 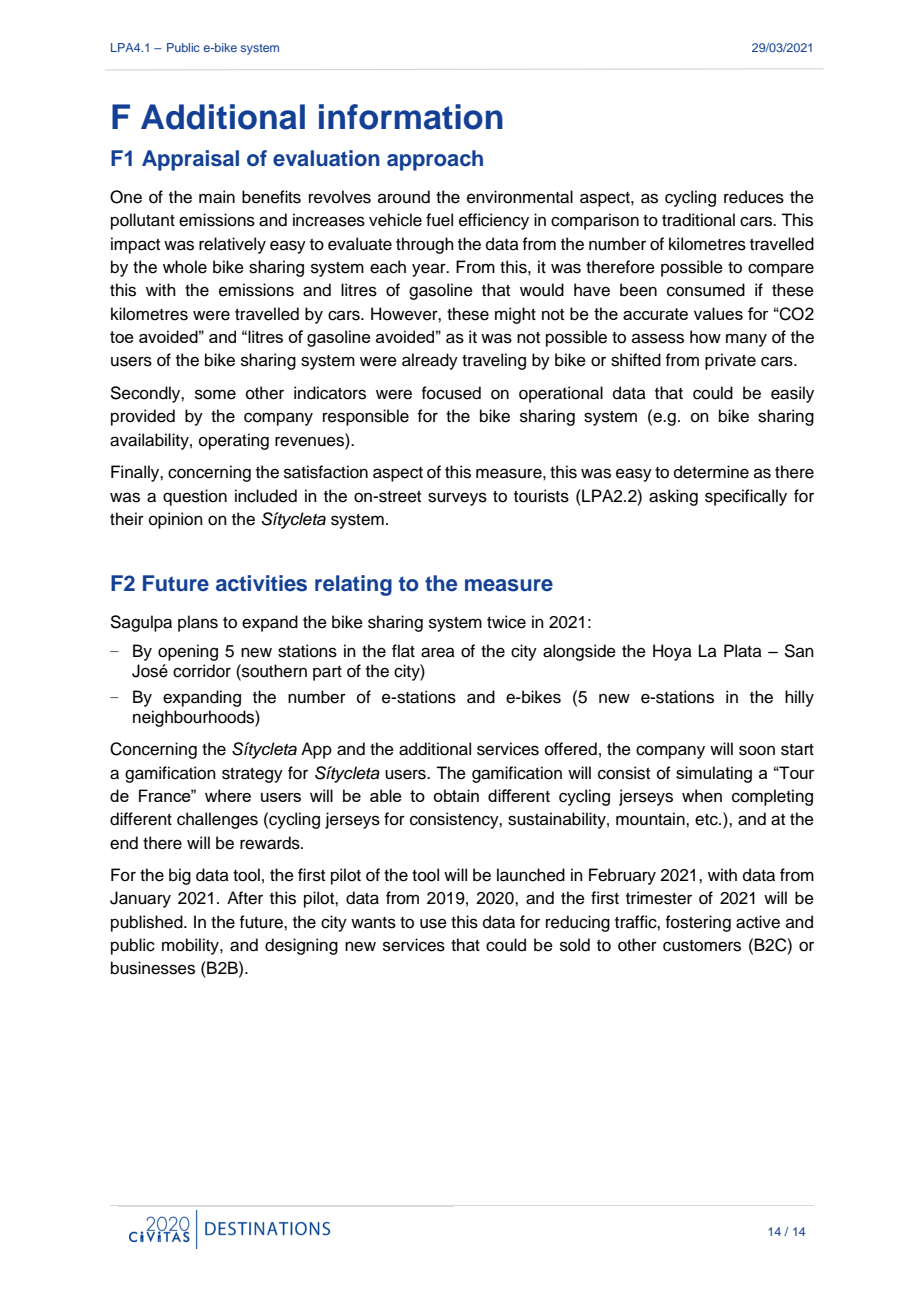 What do you see at coordinates (754, 197) in the screenshot?
I see `reduces` at bounding box center [754, 197].
